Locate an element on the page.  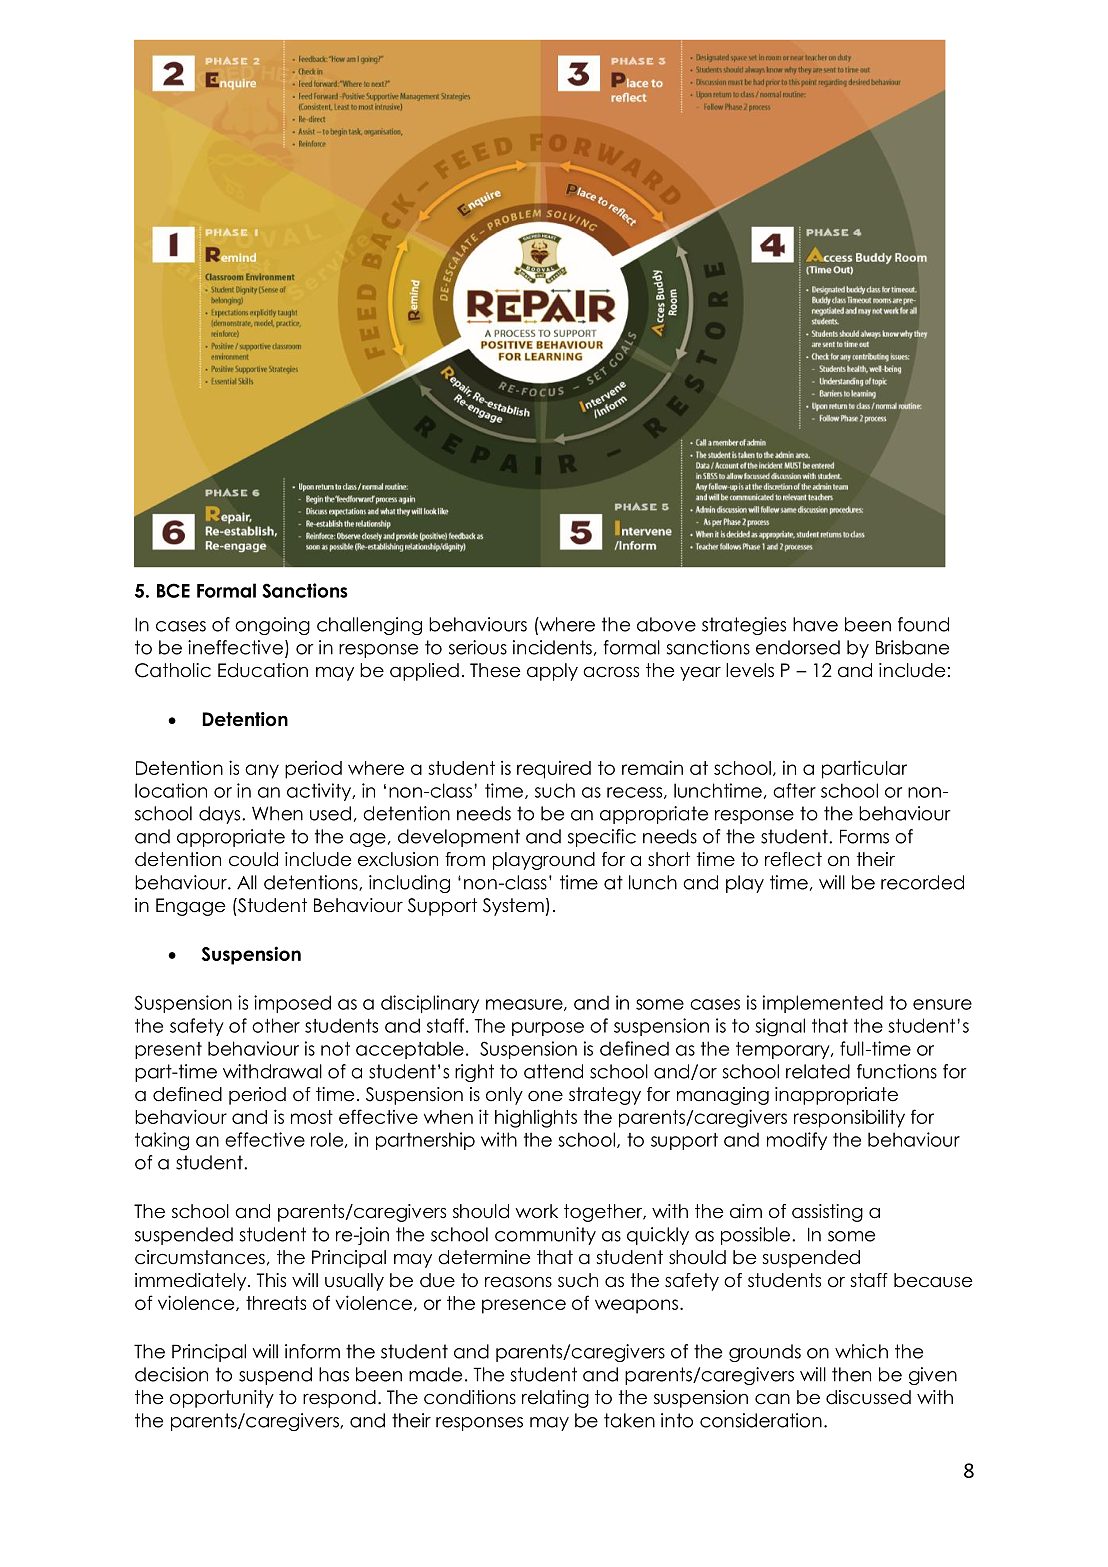
System is located at coordinates (513, 907).
